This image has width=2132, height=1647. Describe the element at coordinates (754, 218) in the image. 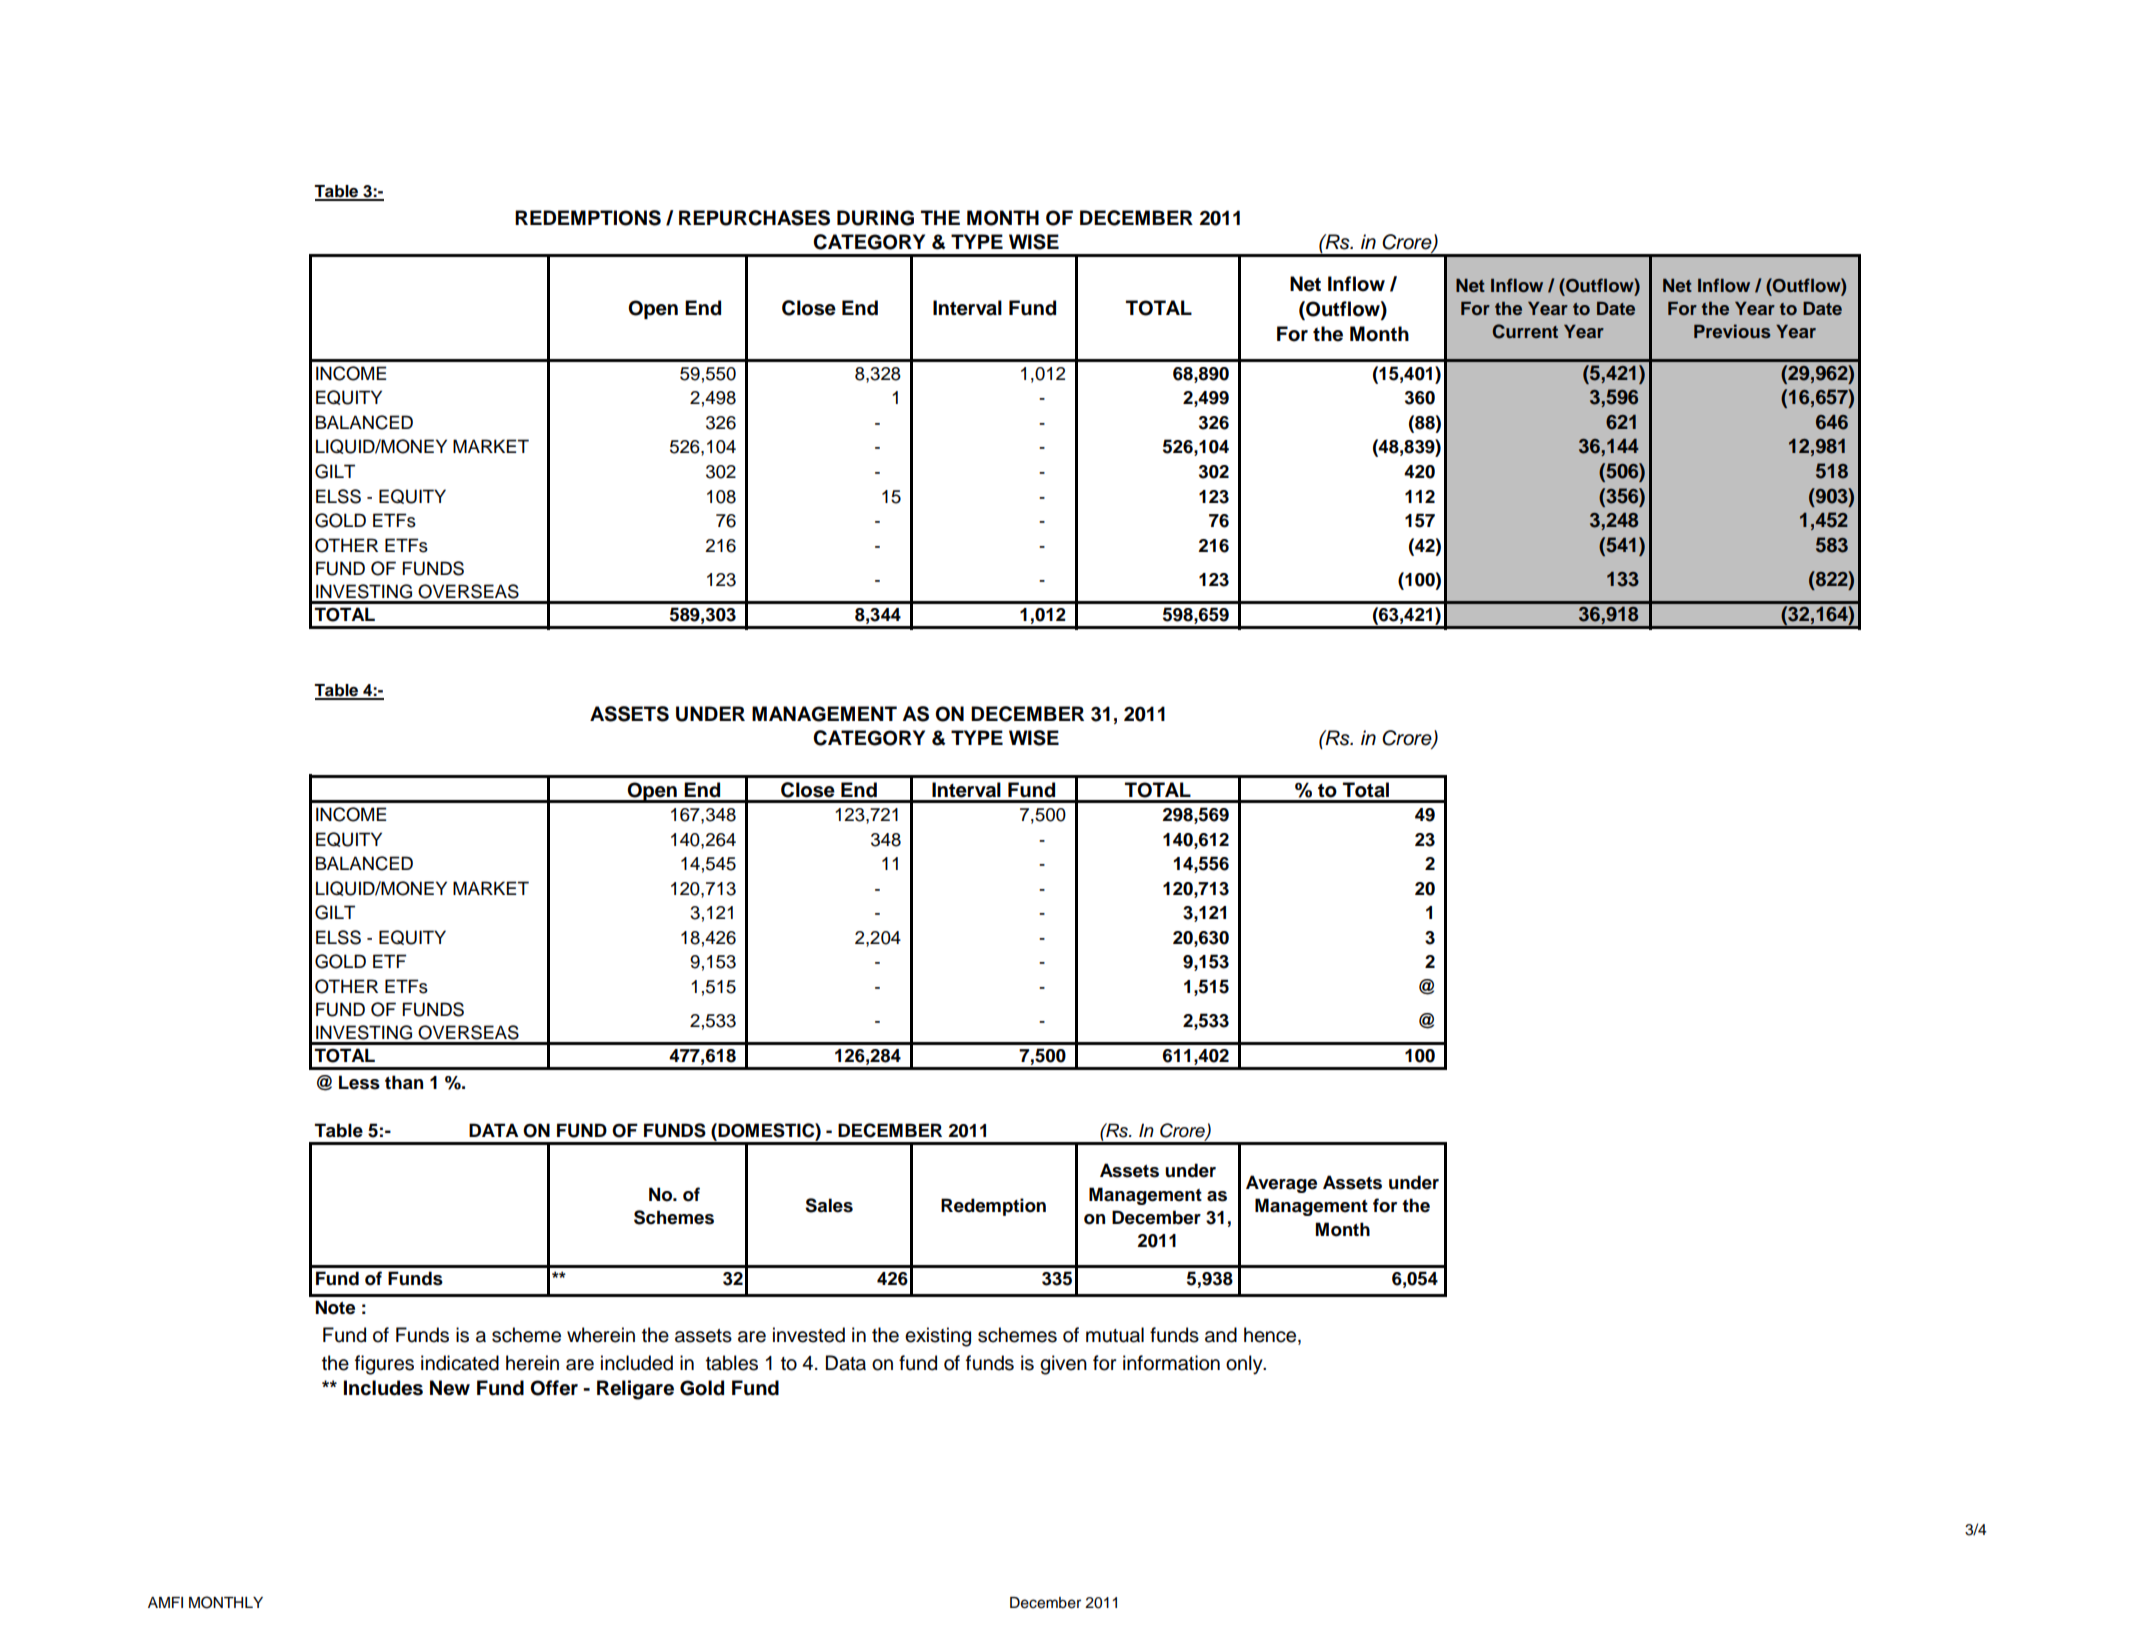

I see `REPURCHASES` at that location.
